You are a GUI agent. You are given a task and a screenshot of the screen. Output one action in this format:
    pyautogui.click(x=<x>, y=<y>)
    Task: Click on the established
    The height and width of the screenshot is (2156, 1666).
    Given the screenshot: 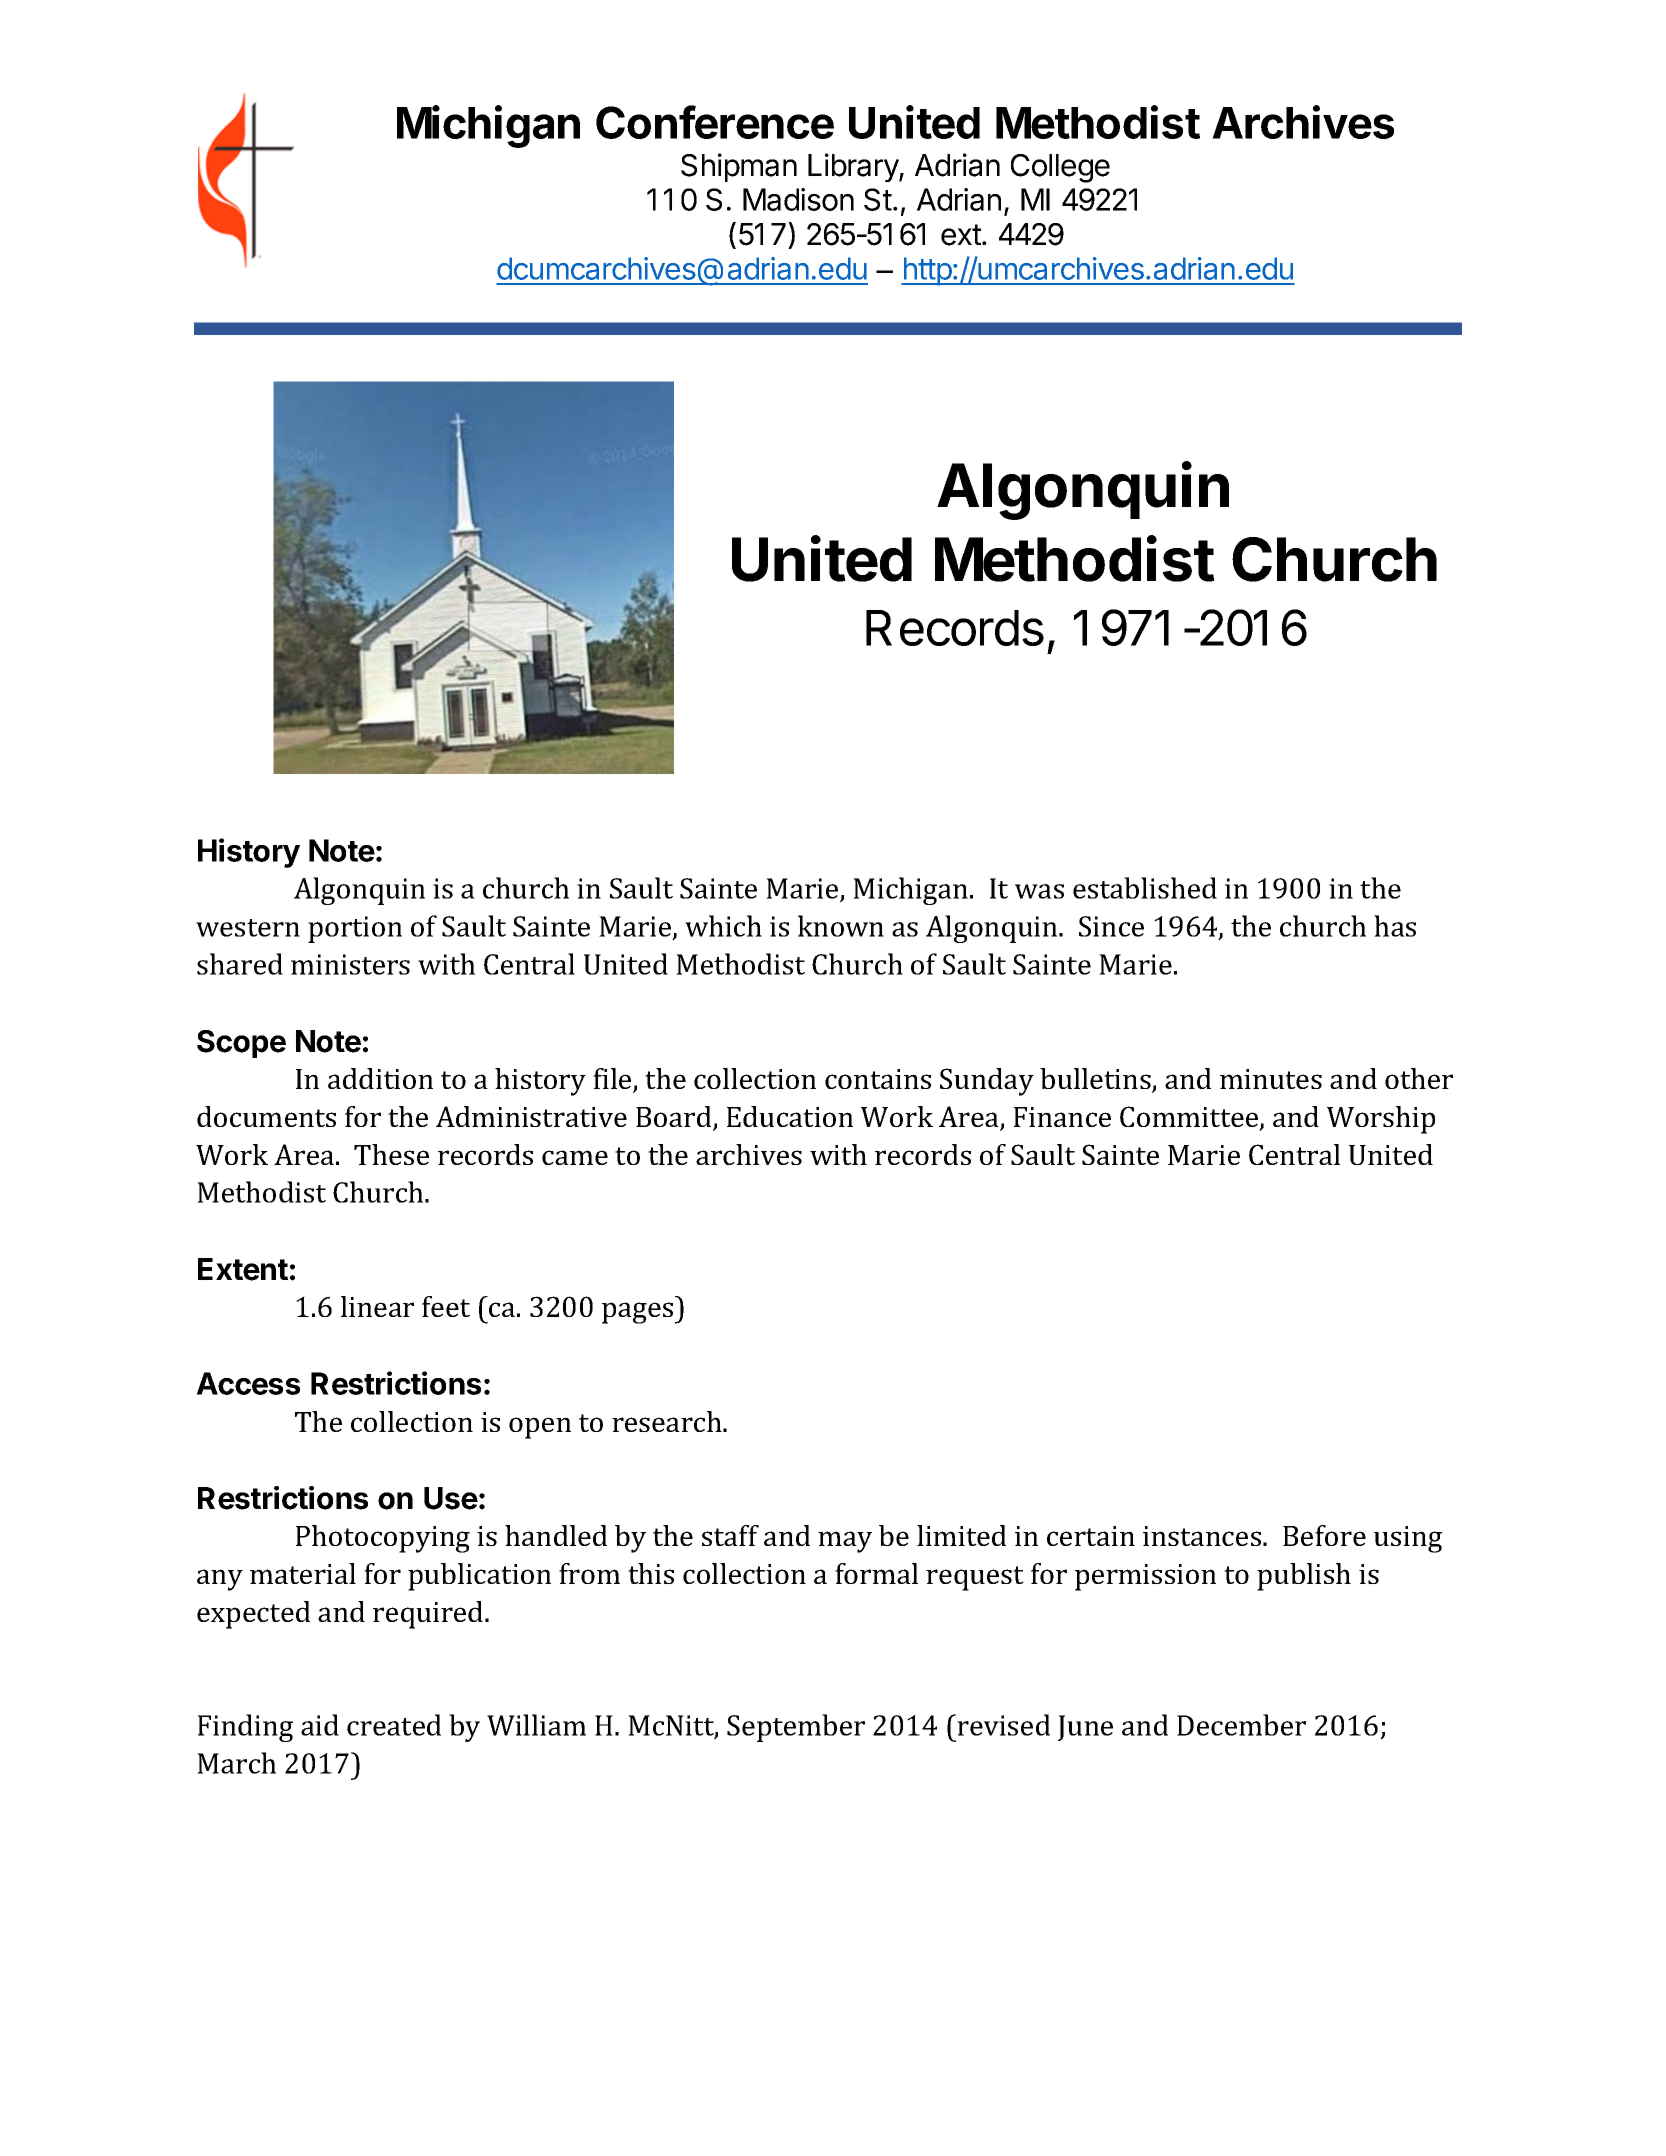 What is the action you would take?
    pyautogui.click(x=1145, y=888)
